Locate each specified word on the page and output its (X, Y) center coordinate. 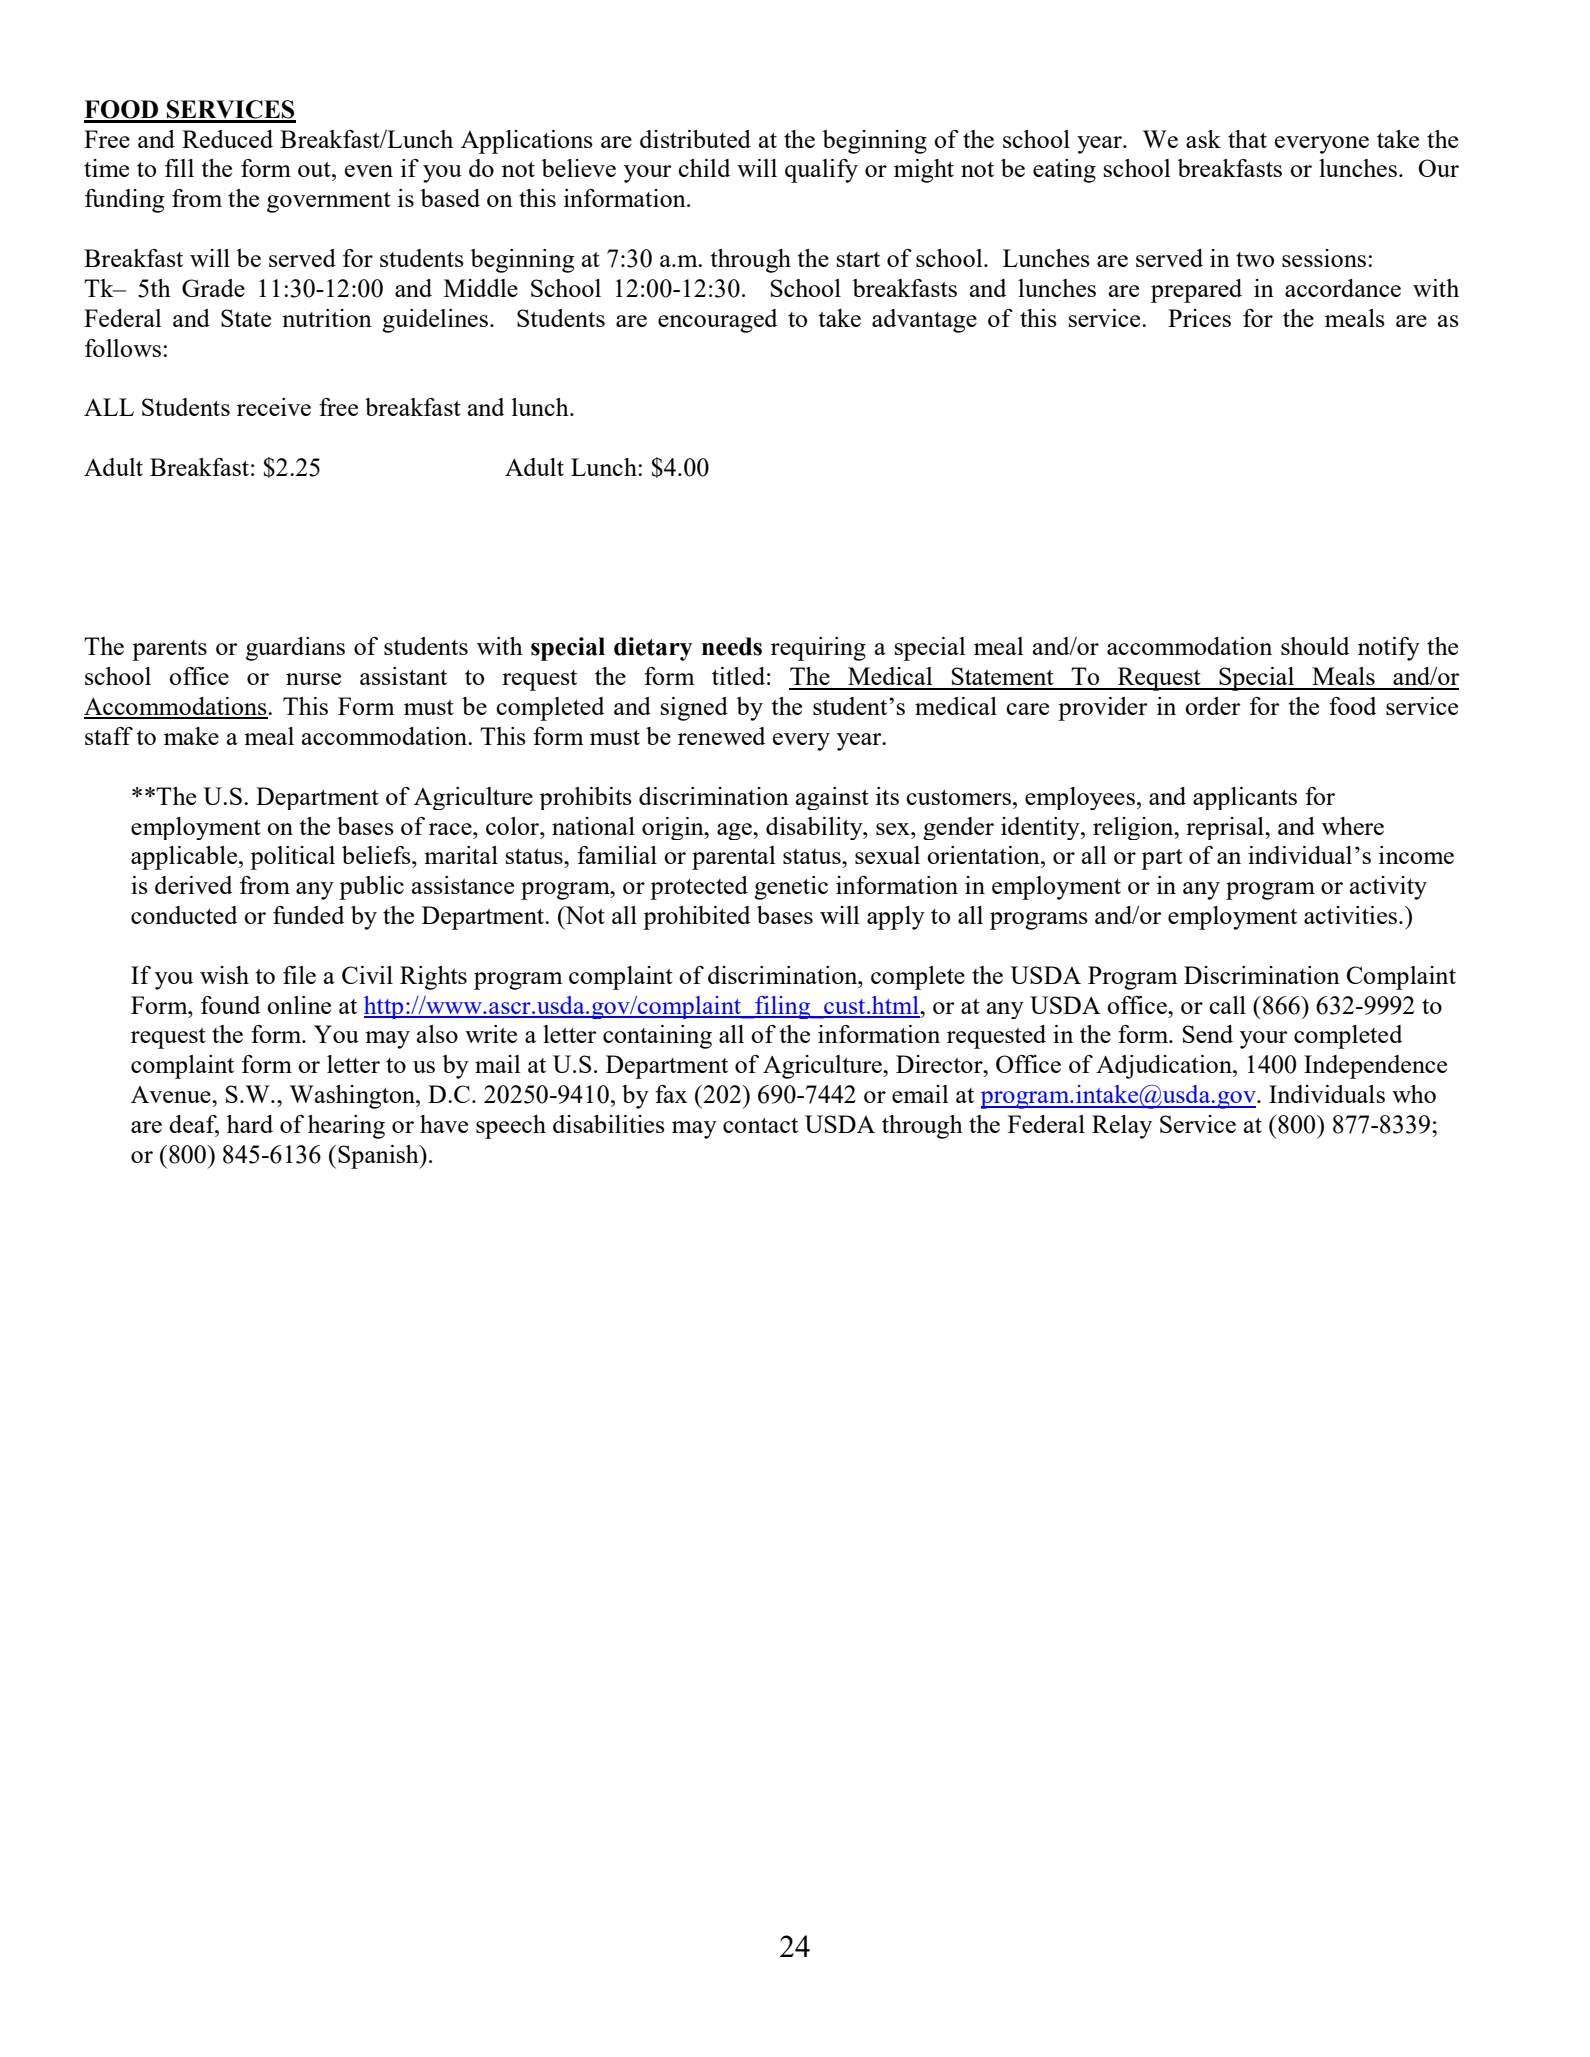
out (315, 169)
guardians (295, 649)
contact (760, 1125)
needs (732, 646)
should (1315, 646)
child (704, 168)
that (1247, 139)
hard (250, 1124)
